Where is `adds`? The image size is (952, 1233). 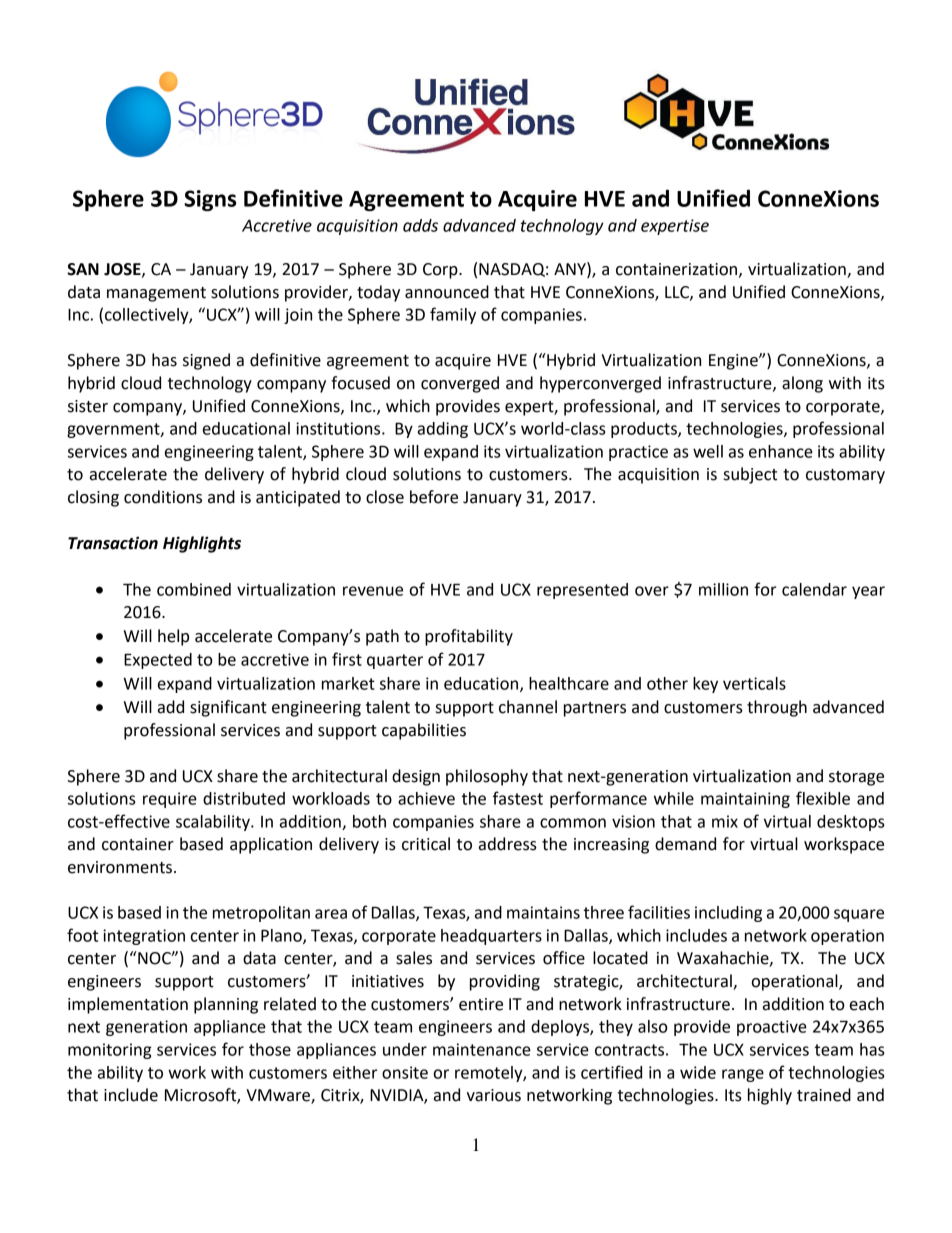 adds is located at coordinates (420, 225).
